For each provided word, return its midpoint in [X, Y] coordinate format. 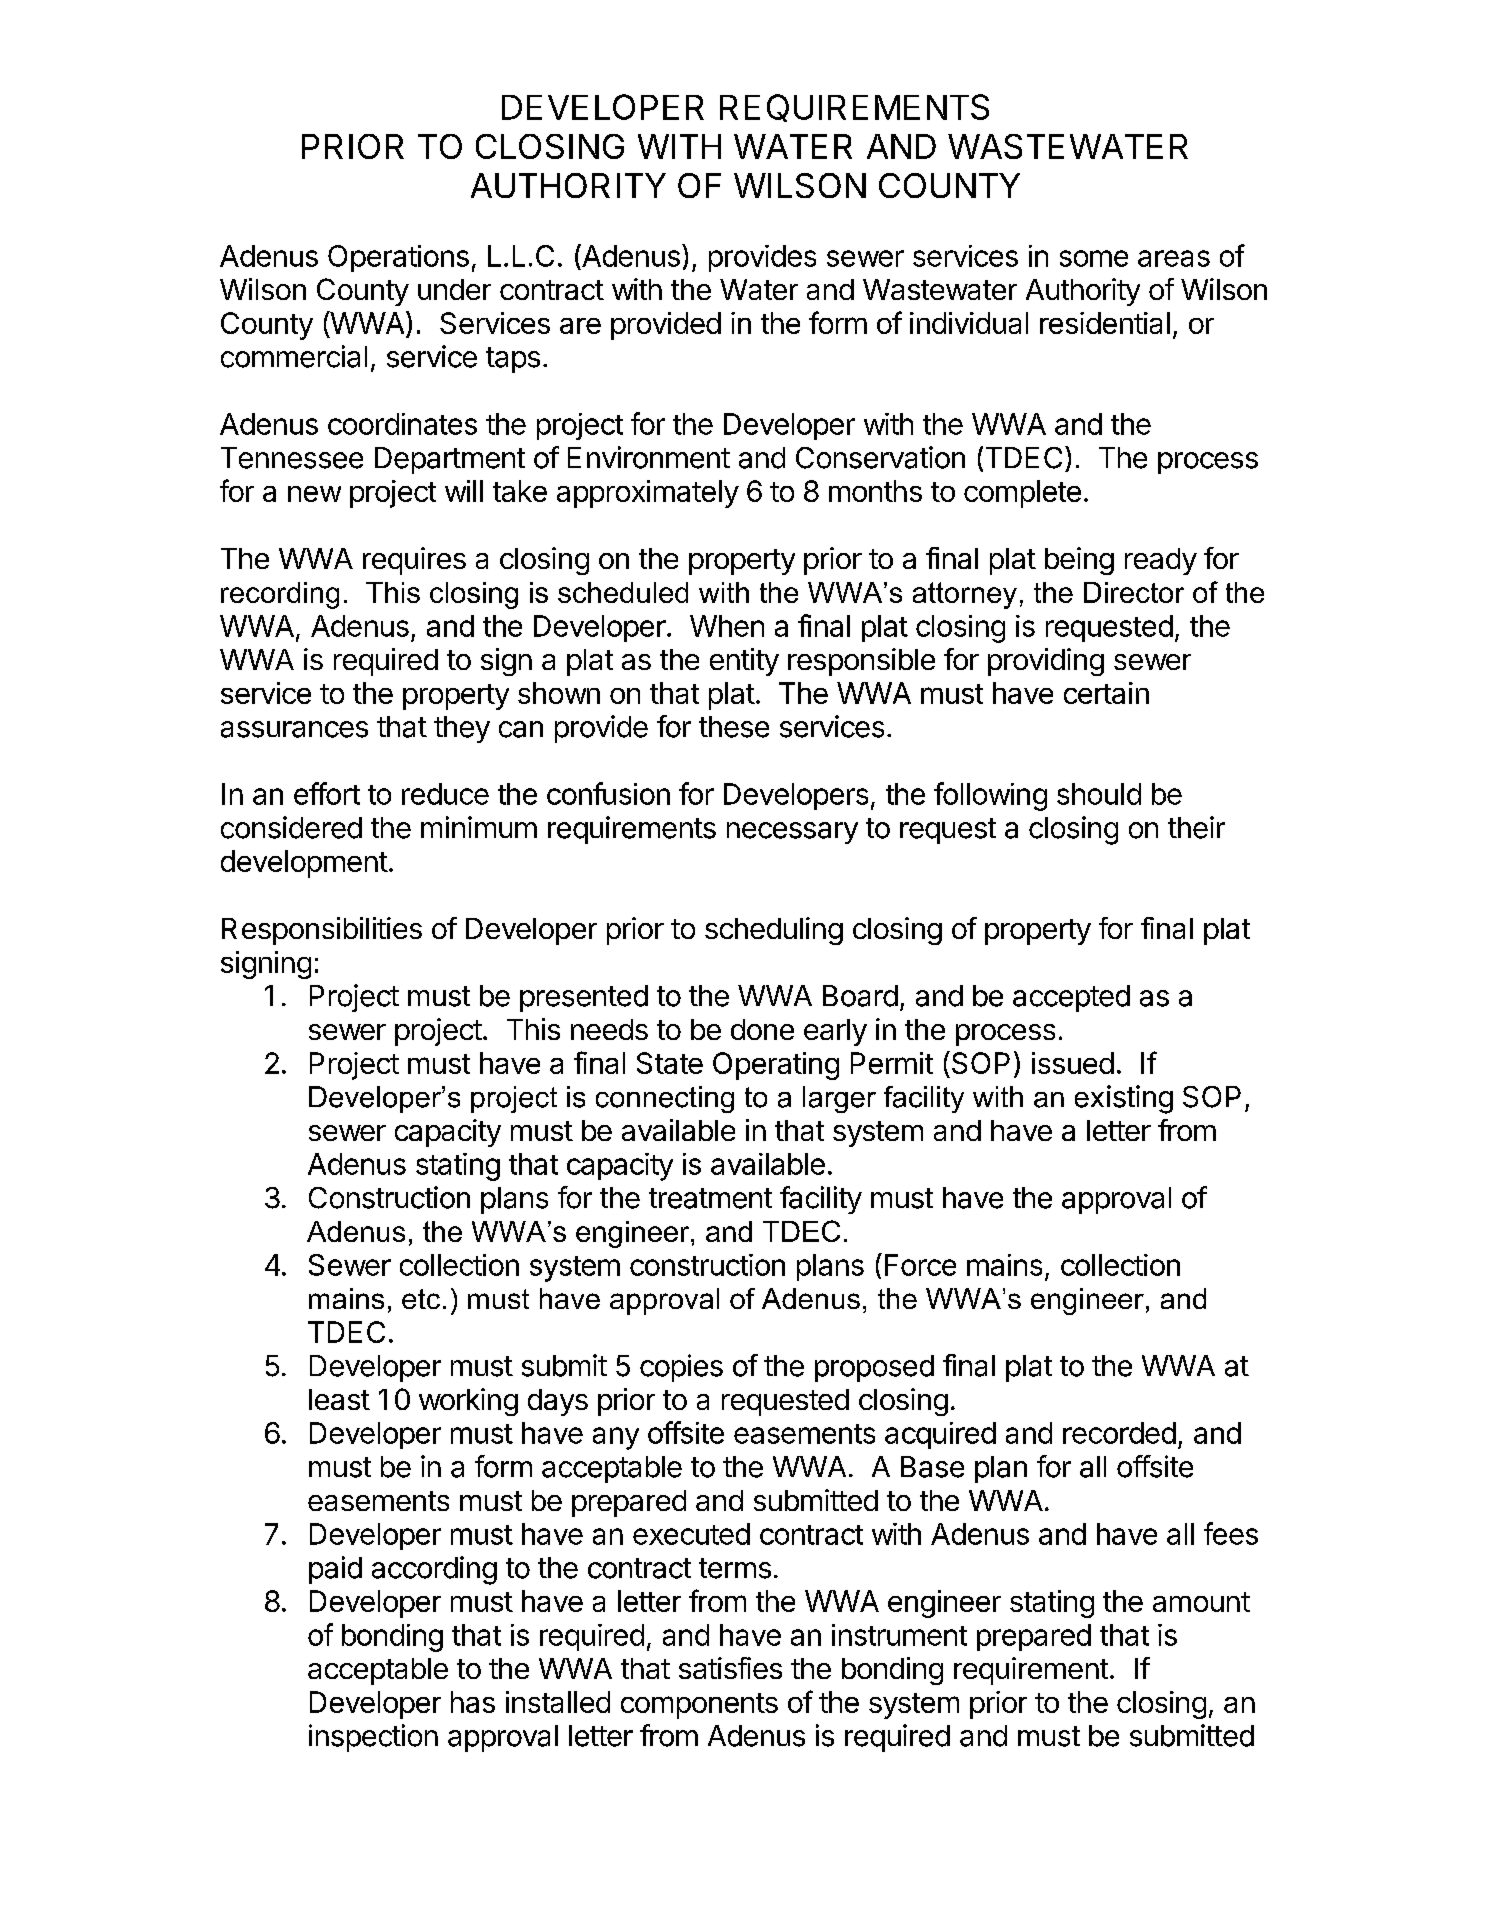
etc [421, 1299]
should [1099, 794]
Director [1134, 592]
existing [1124, 1099]
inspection [373, 1738]
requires [414, 561]
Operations [398, 258]
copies [681, 1368]
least [339, 1399]
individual [969, 323]
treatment [710, 1198]
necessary [792, 833]
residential [1105, 323]
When [727, 626]
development [304, 864]
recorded [1119, 1433]
